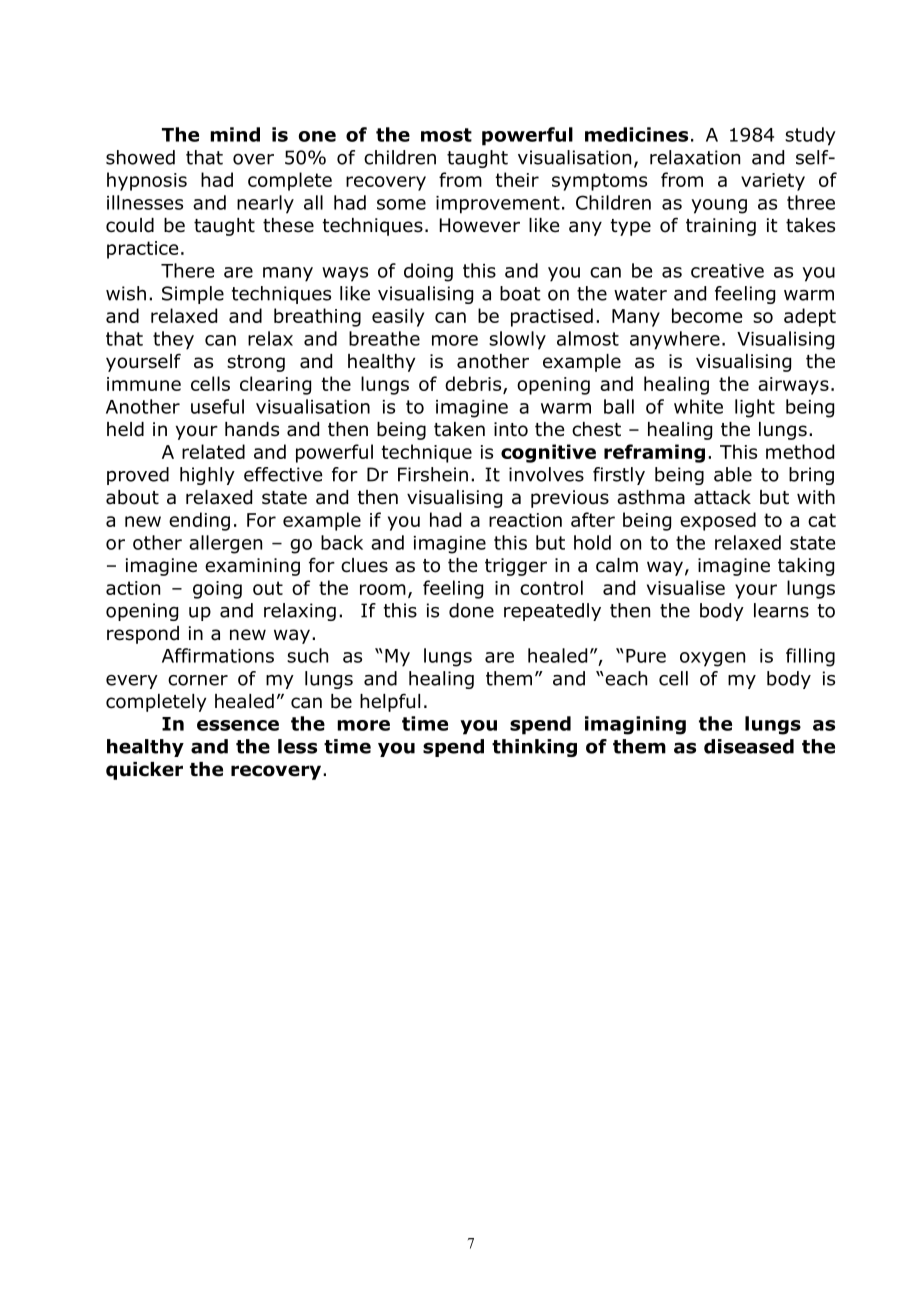 This screenshot has height=1308, width=924. I want to click on mind, so click(235, 134).
